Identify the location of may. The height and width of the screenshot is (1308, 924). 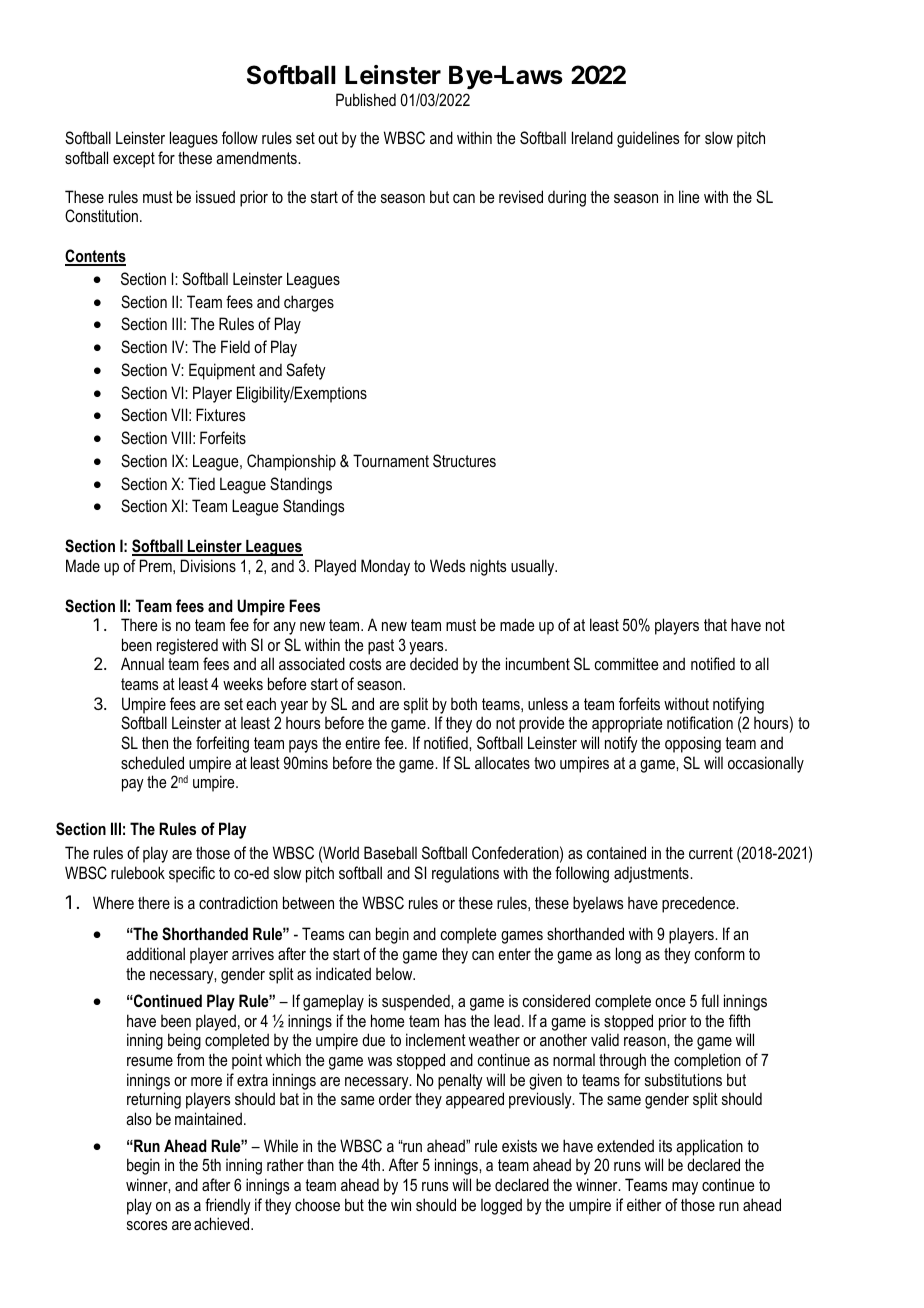
(685, 1188).
